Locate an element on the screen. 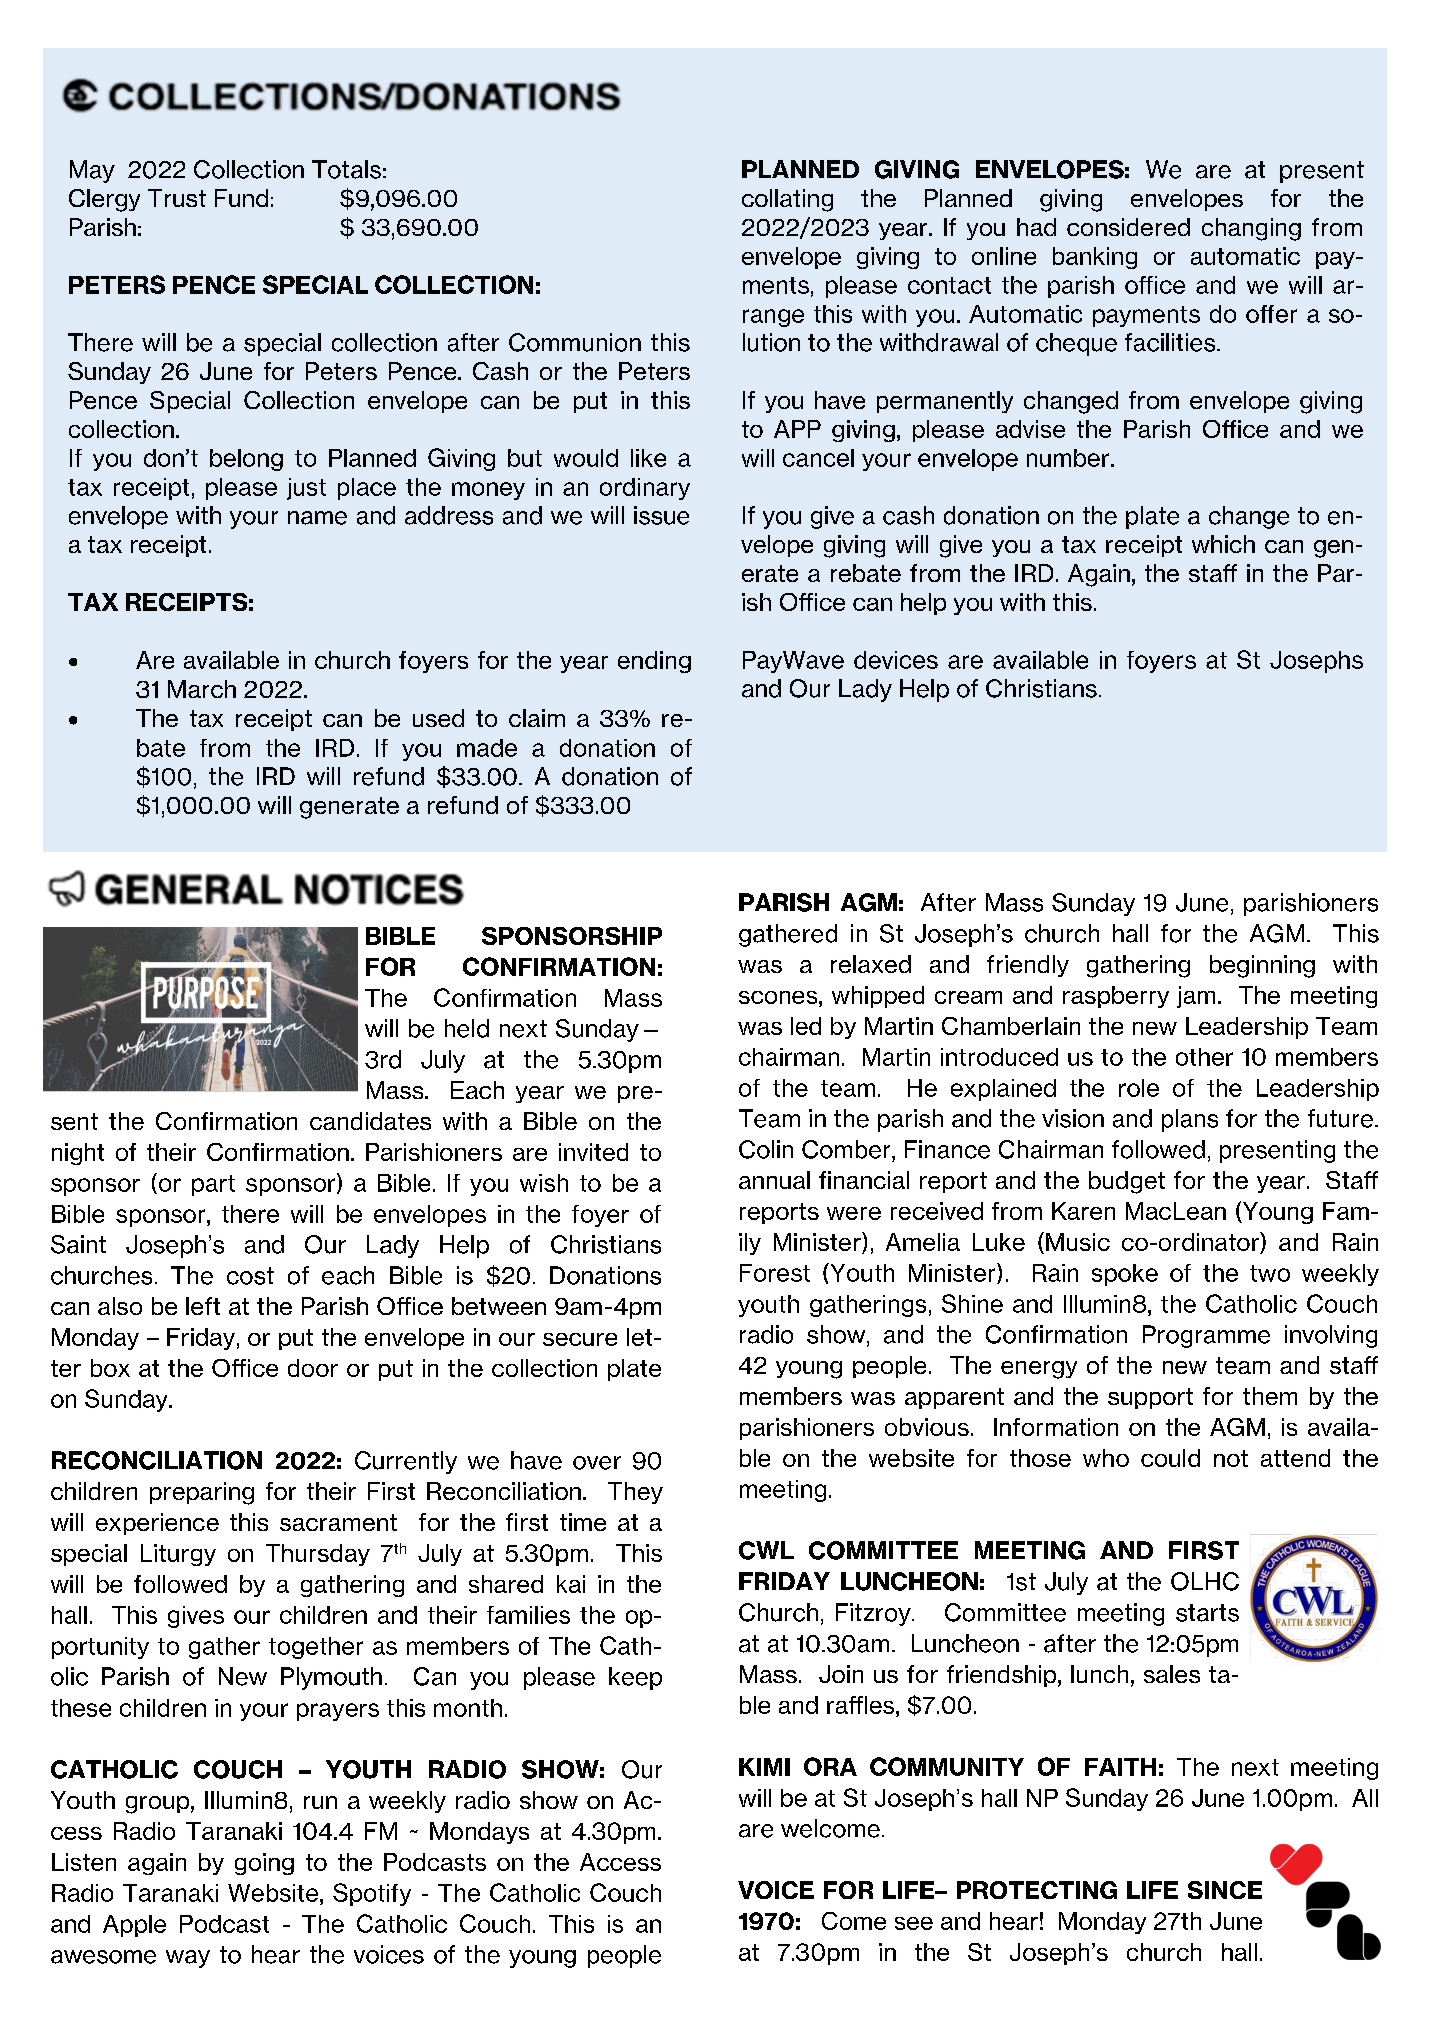  collating is located at coordinates (787, 200).
